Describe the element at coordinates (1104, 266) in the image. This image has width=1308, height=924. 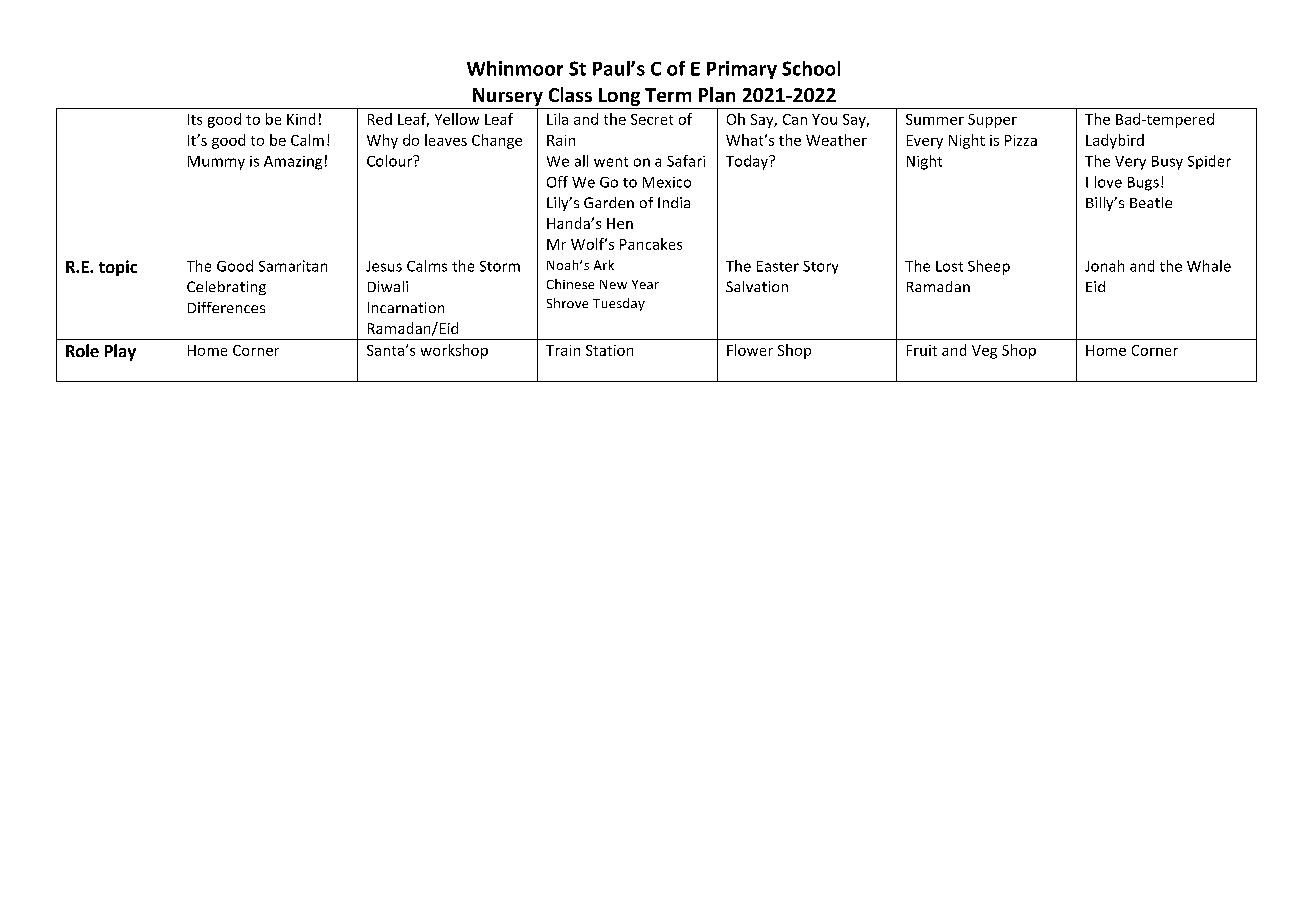
I see `Jonah` at that location.
